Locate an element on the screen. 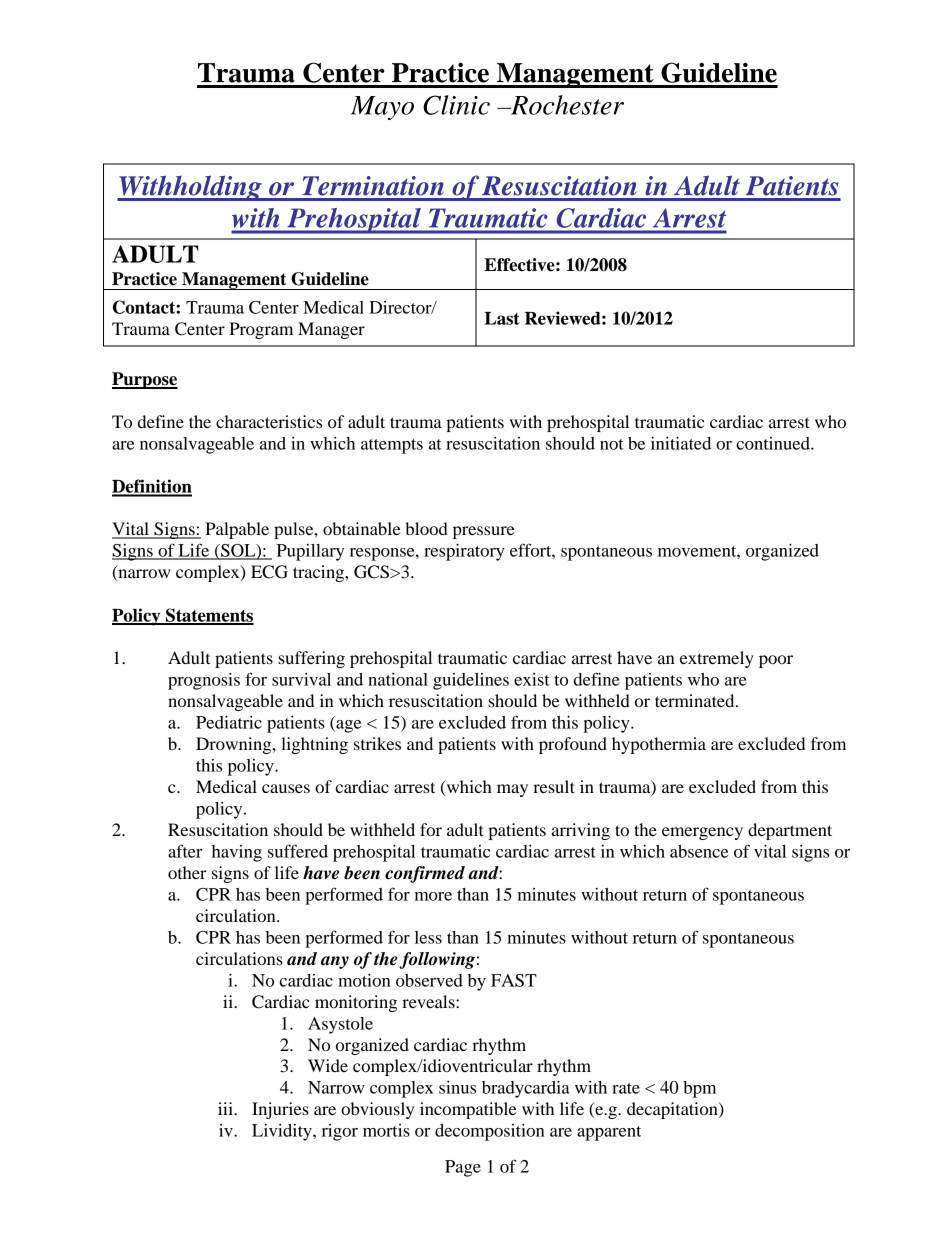  Last is located at coordinates (502, 318).
